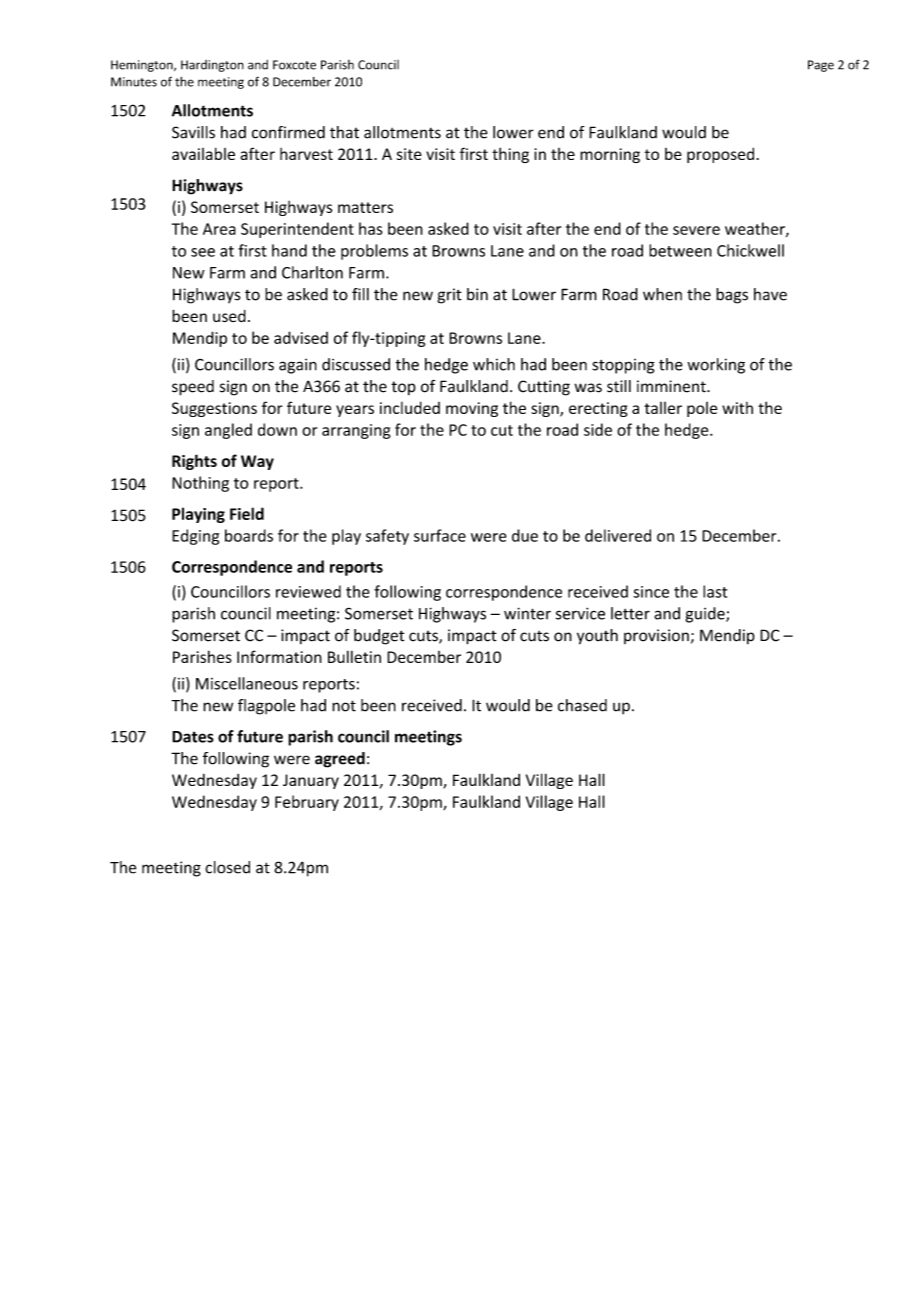 This screenshot has height=1308, width=924. I want to click on last, so click(715, 591).
